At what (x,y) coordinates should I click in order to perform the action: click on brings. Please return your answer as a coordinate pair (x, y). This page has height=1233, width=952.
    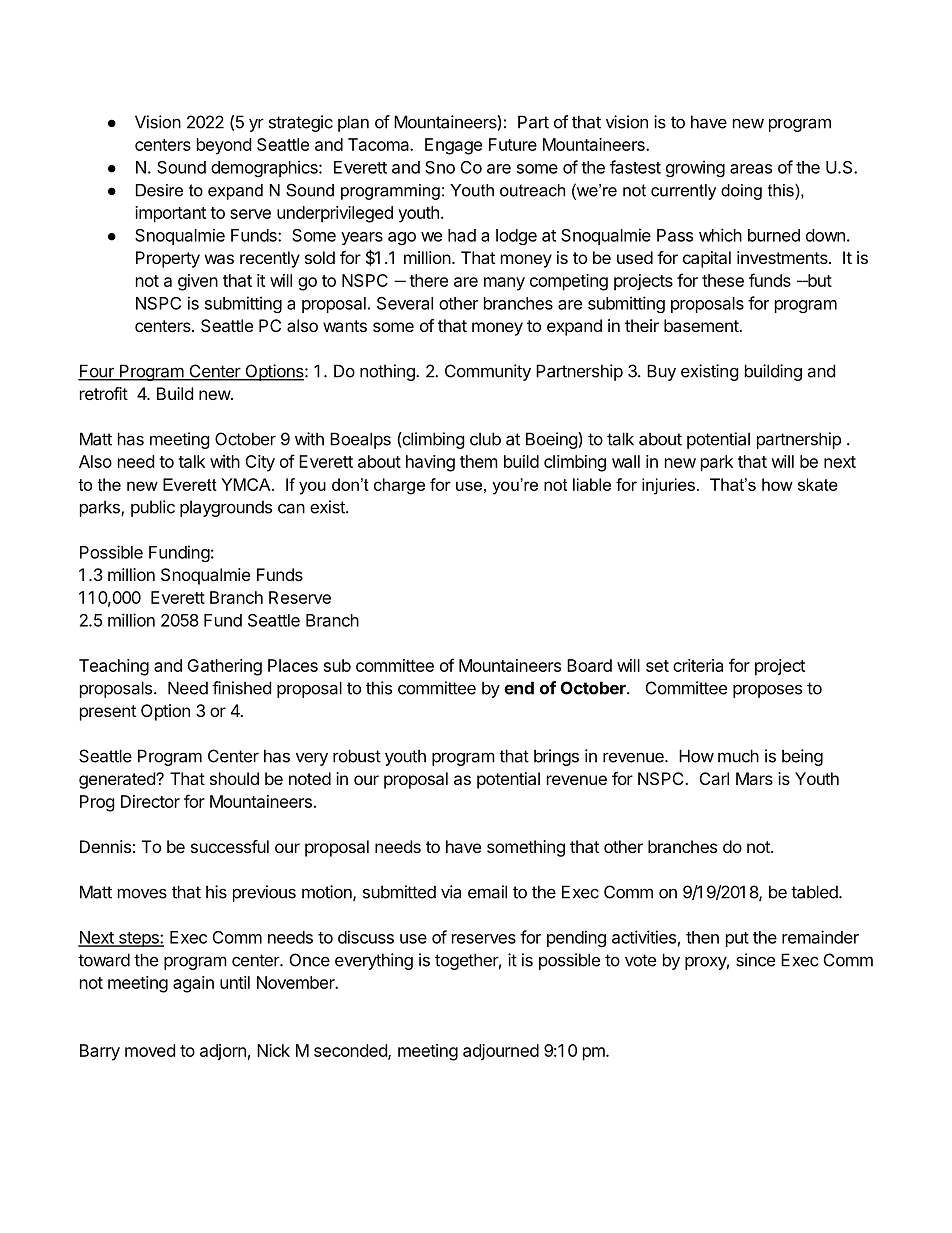
    Looking at the image, I should click on (556, 757).
